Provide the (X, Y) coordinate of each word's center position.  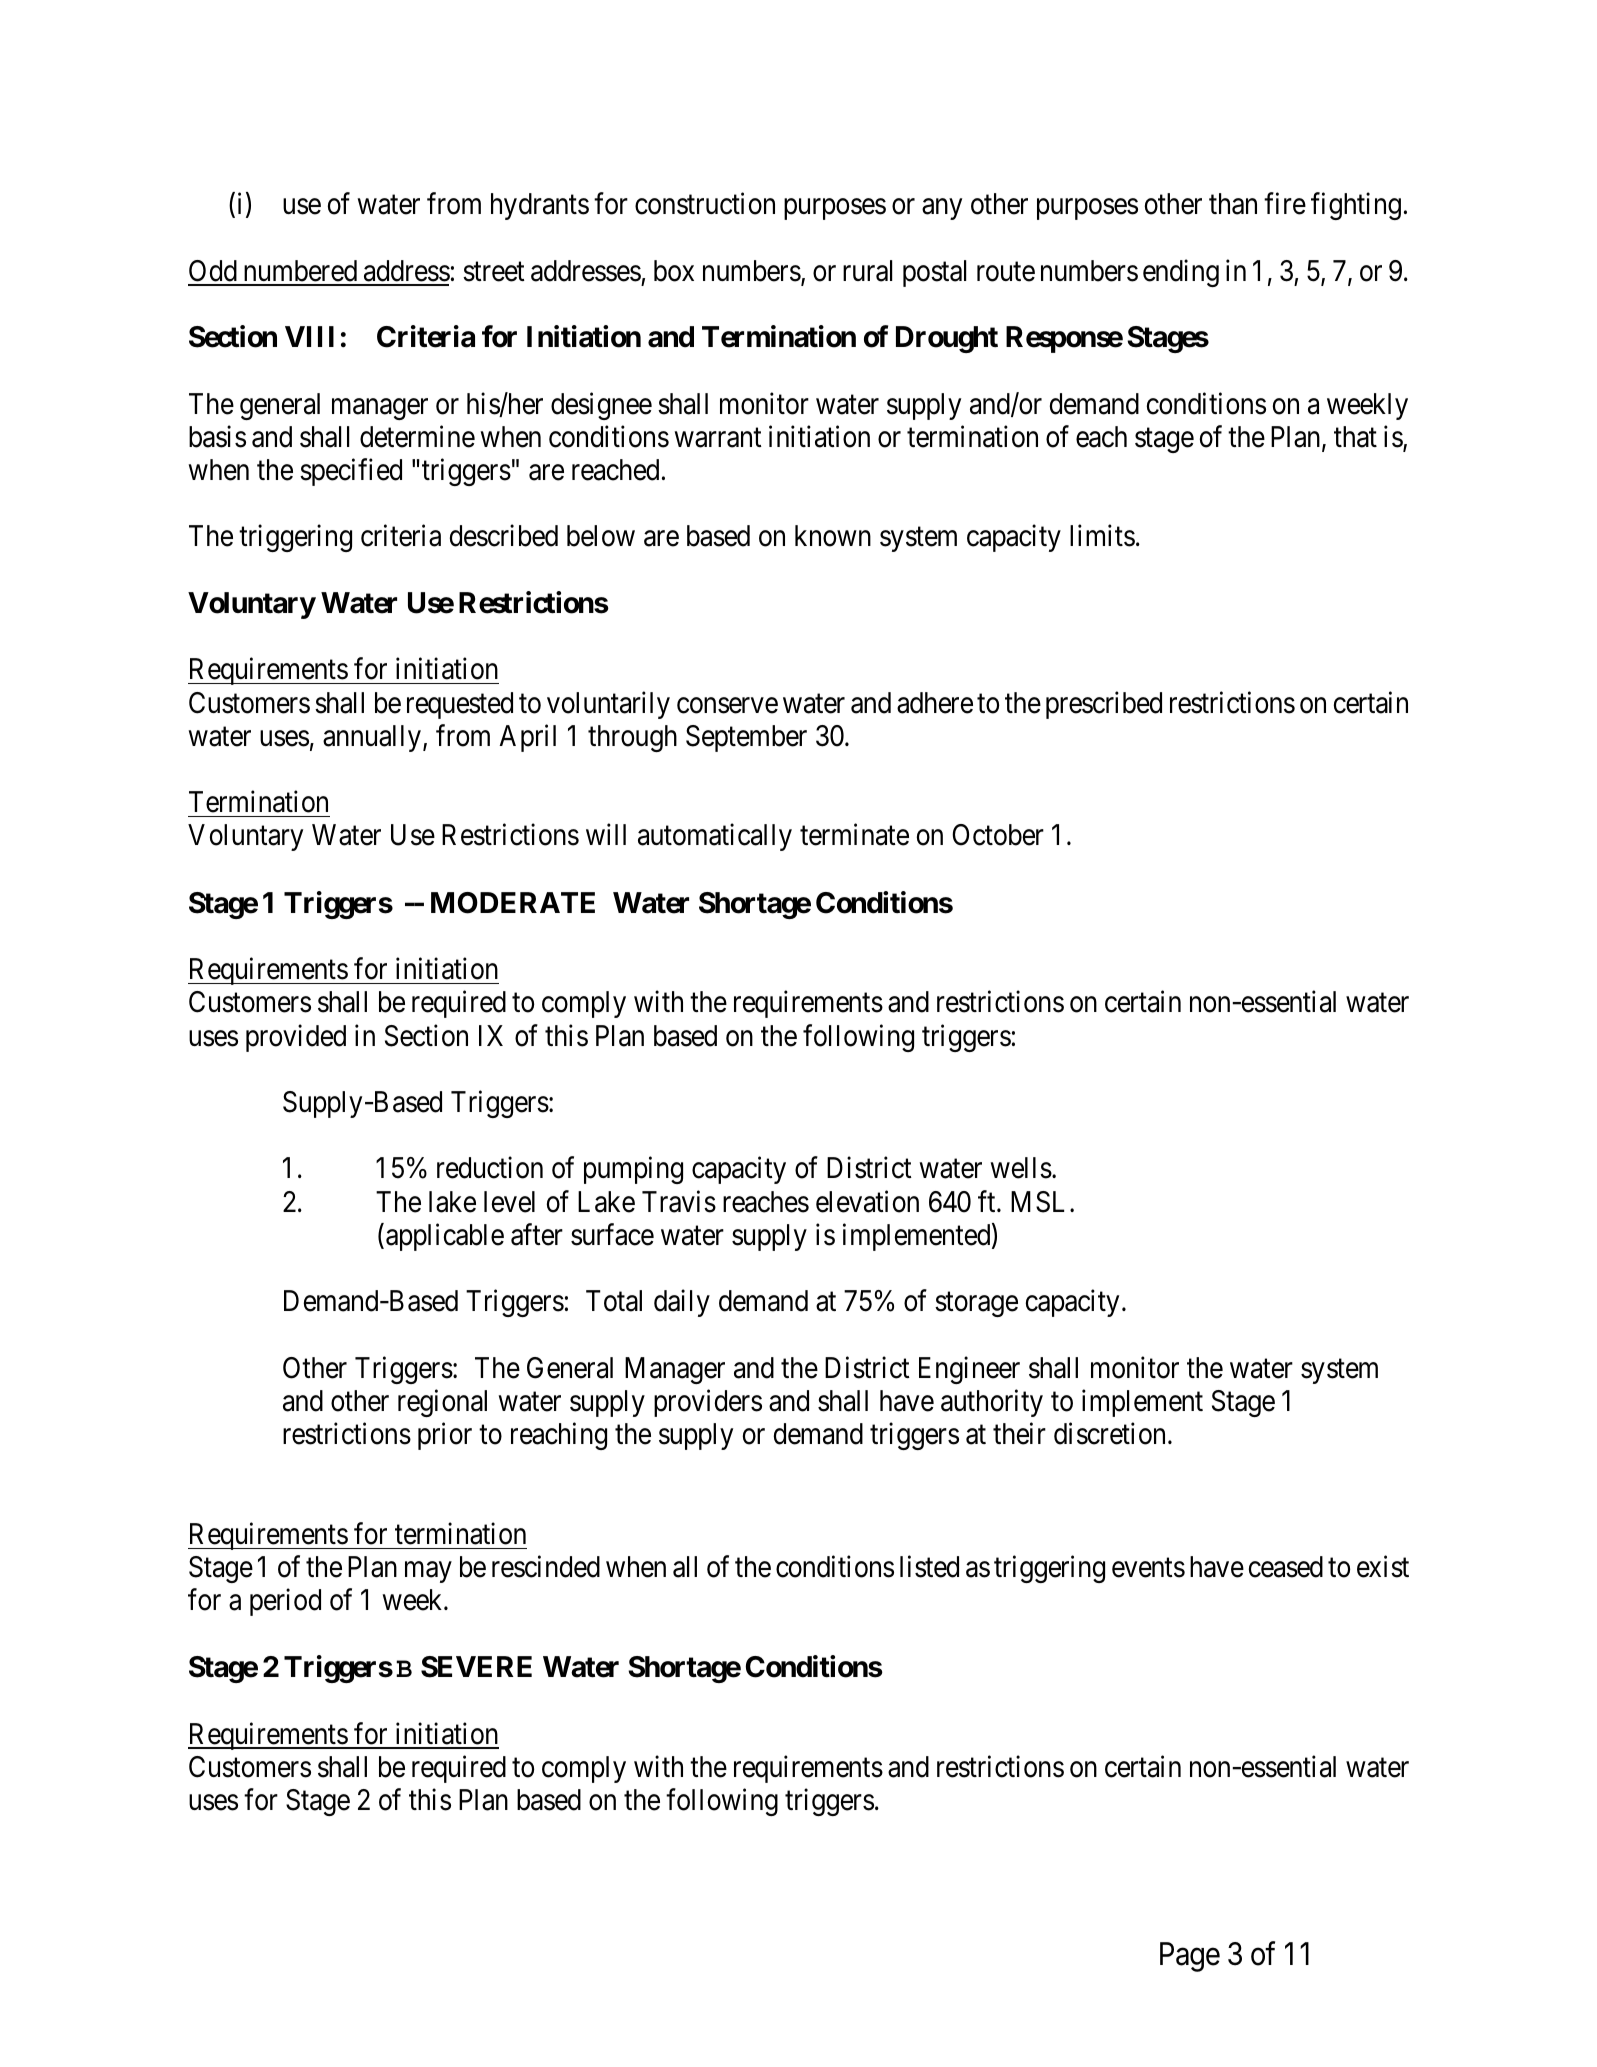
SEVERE (476, 1667)
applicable (445, 1237)
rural (867, 271)
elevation (867, 1201)
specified (351, 472)
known (833, 536)
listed (929, 1567)
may (428, 1572)
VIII (309, 336)
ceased (1286, 1567)
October (998, 835)
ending (1181, 273)
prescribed (1104, 705)
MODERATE (513, 903)
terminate (854, 835)
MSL (1041, 1202)
